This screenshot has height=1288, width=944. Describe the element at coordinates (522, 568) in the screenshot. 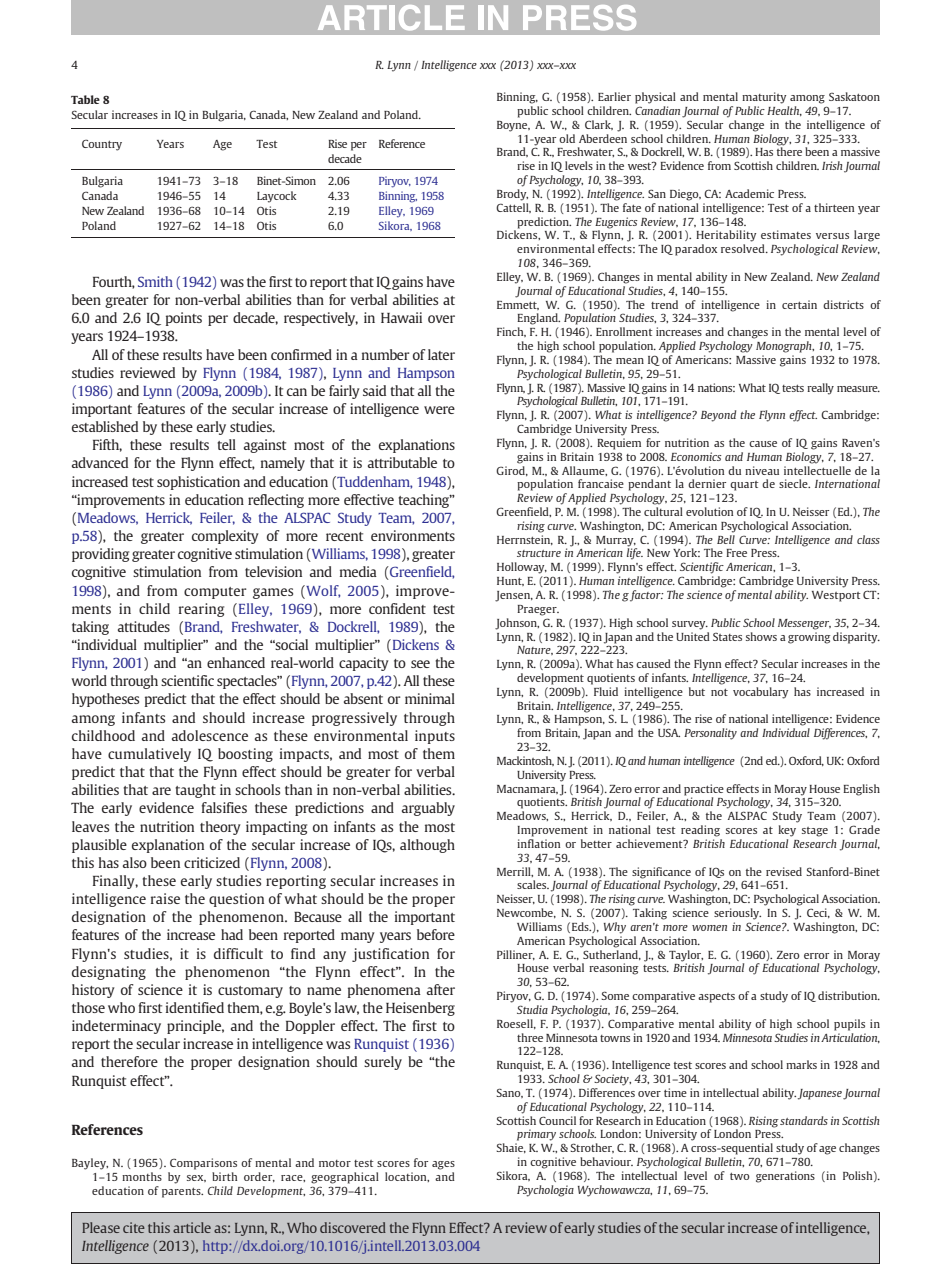

I see `Holloway` at that location.
